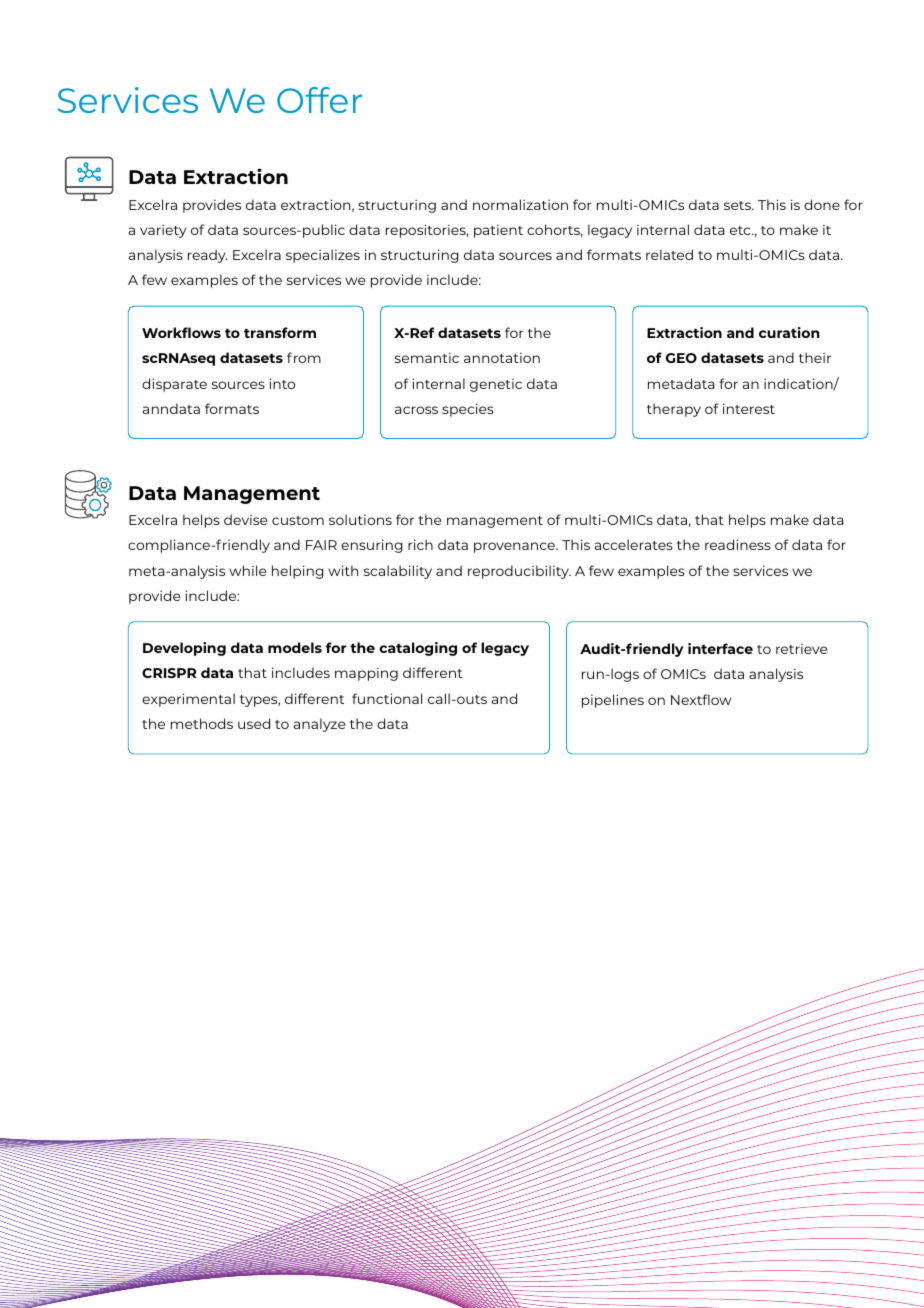 Image resolution: width=924 pixels, height=1308 pixels. What do you see at coordinates (282, 383) in the screenshot?
I see `into` at bounding box center [282, 383].
